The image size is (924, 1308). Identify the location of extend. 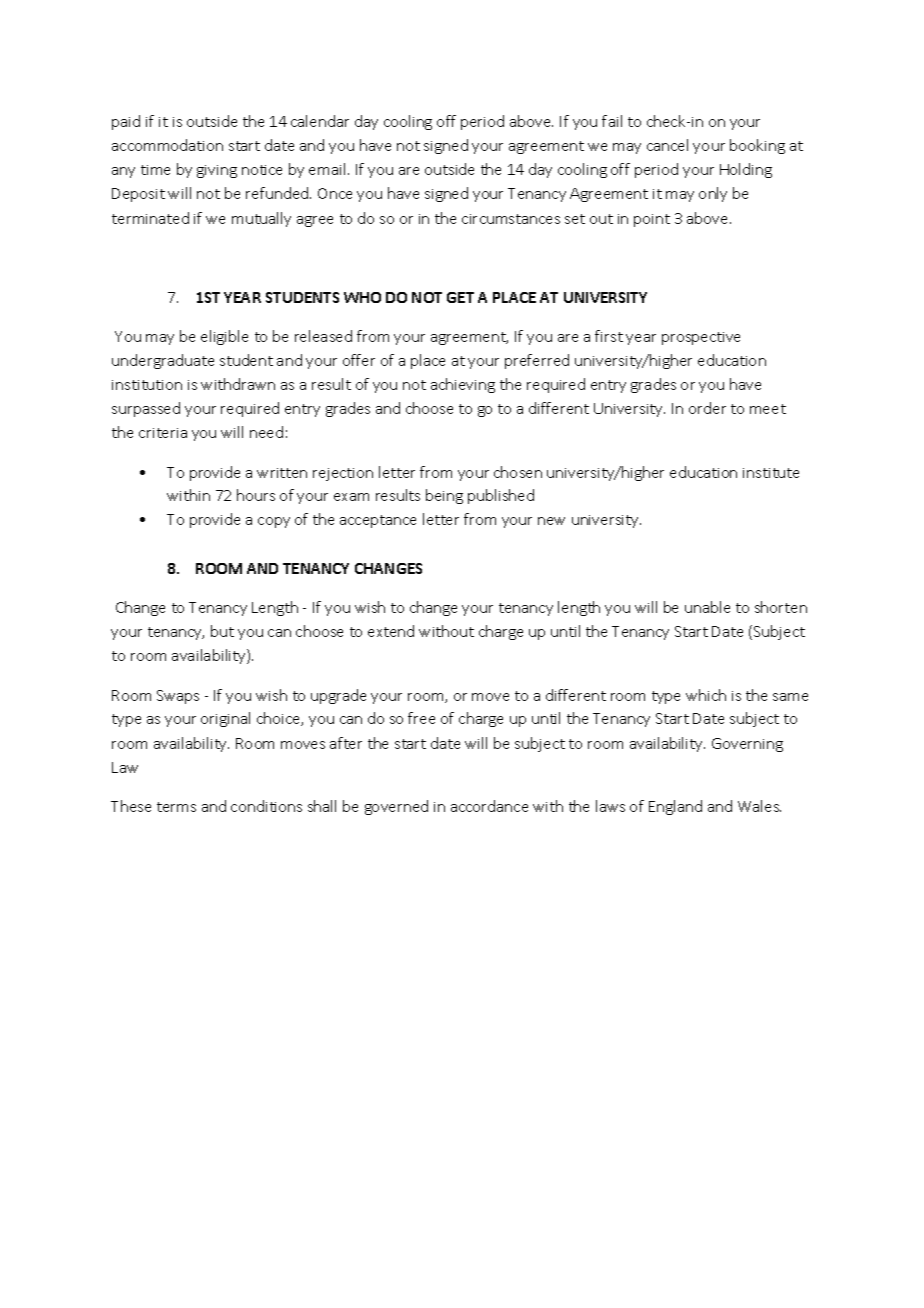
(391, 631).
